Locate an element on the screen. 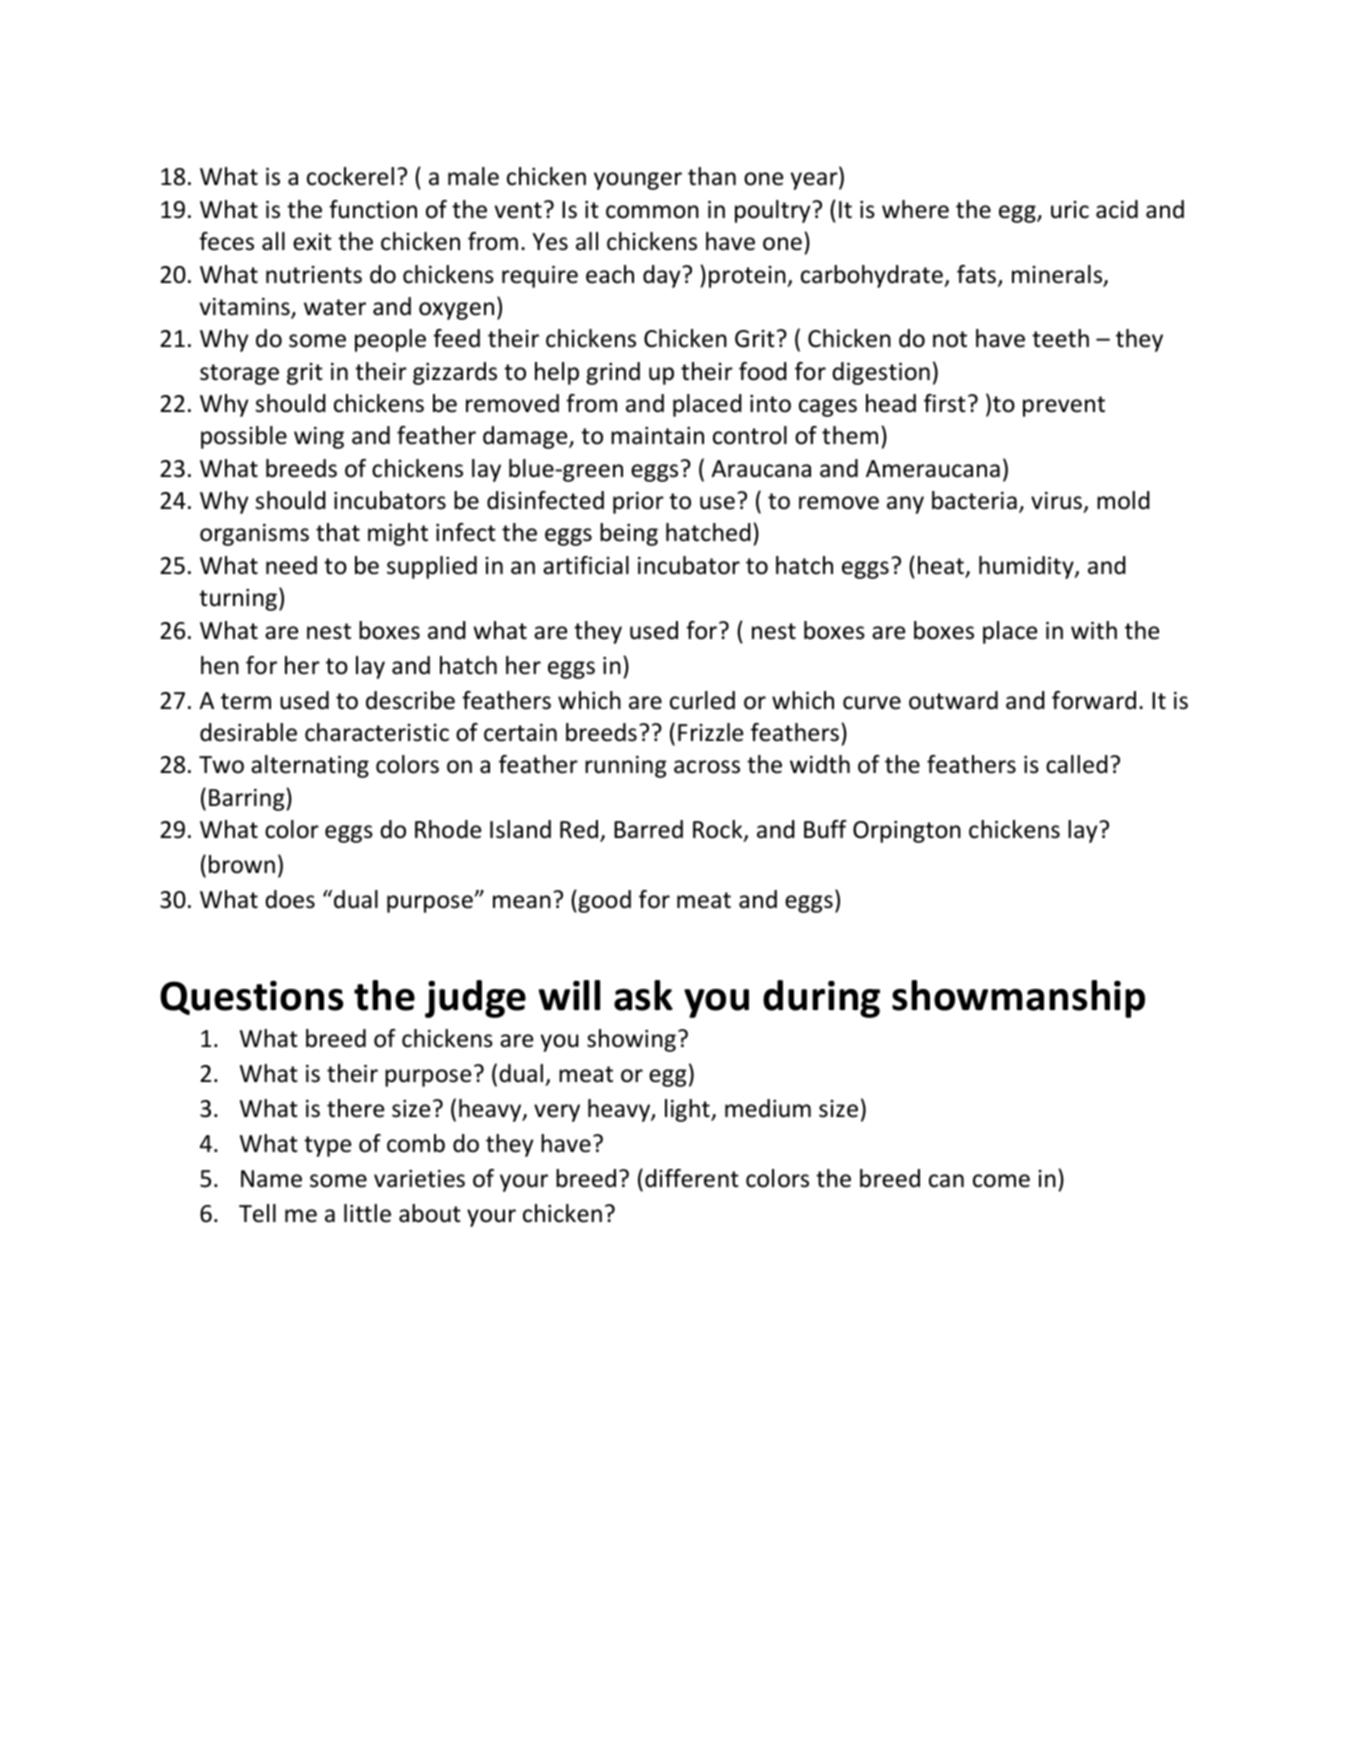 The width and height of the screenshot is (1353, 1751). common is located at coordinates (652, 212).
